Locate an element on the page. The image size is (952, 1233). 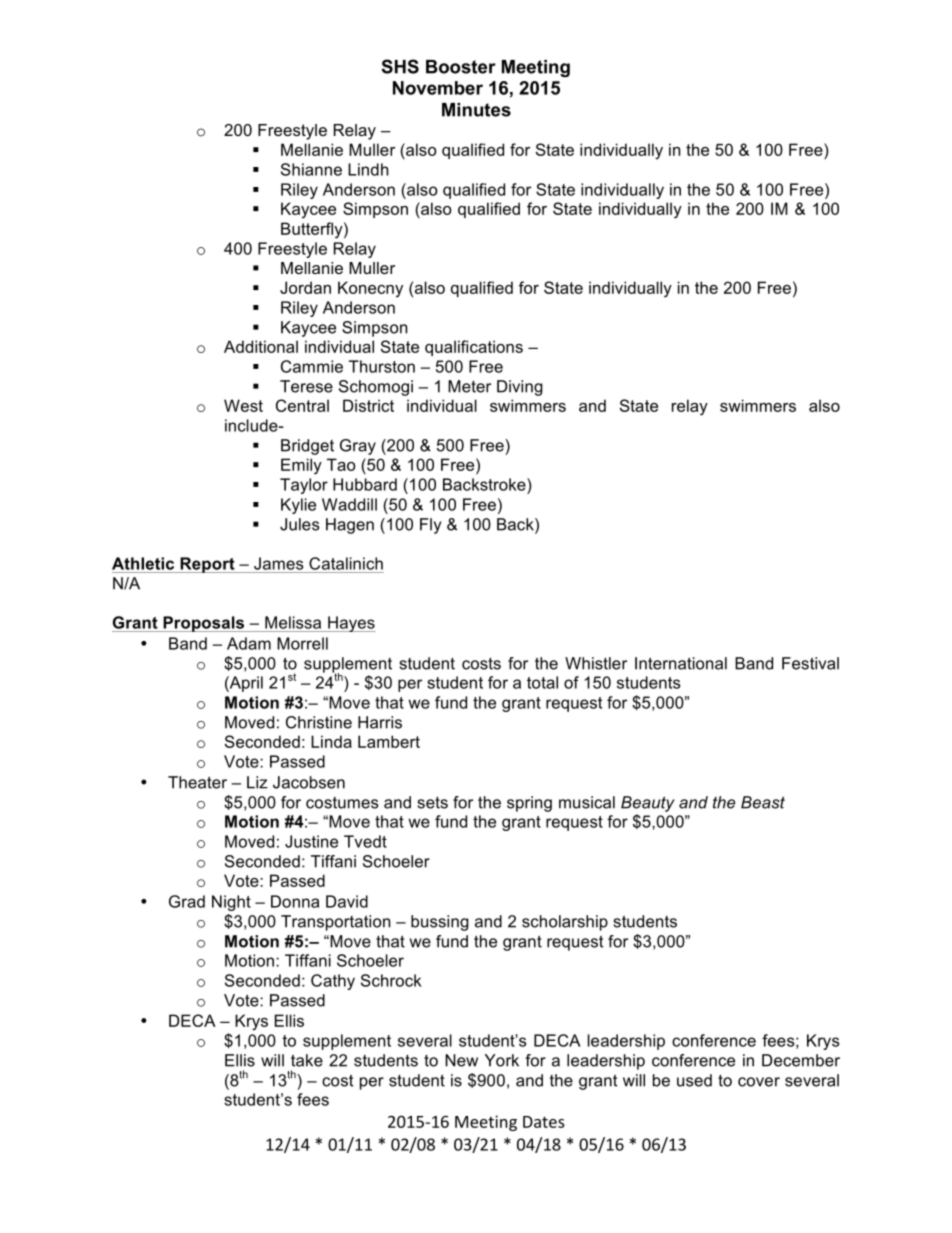
SHS is located at coordinates (400, 66).
